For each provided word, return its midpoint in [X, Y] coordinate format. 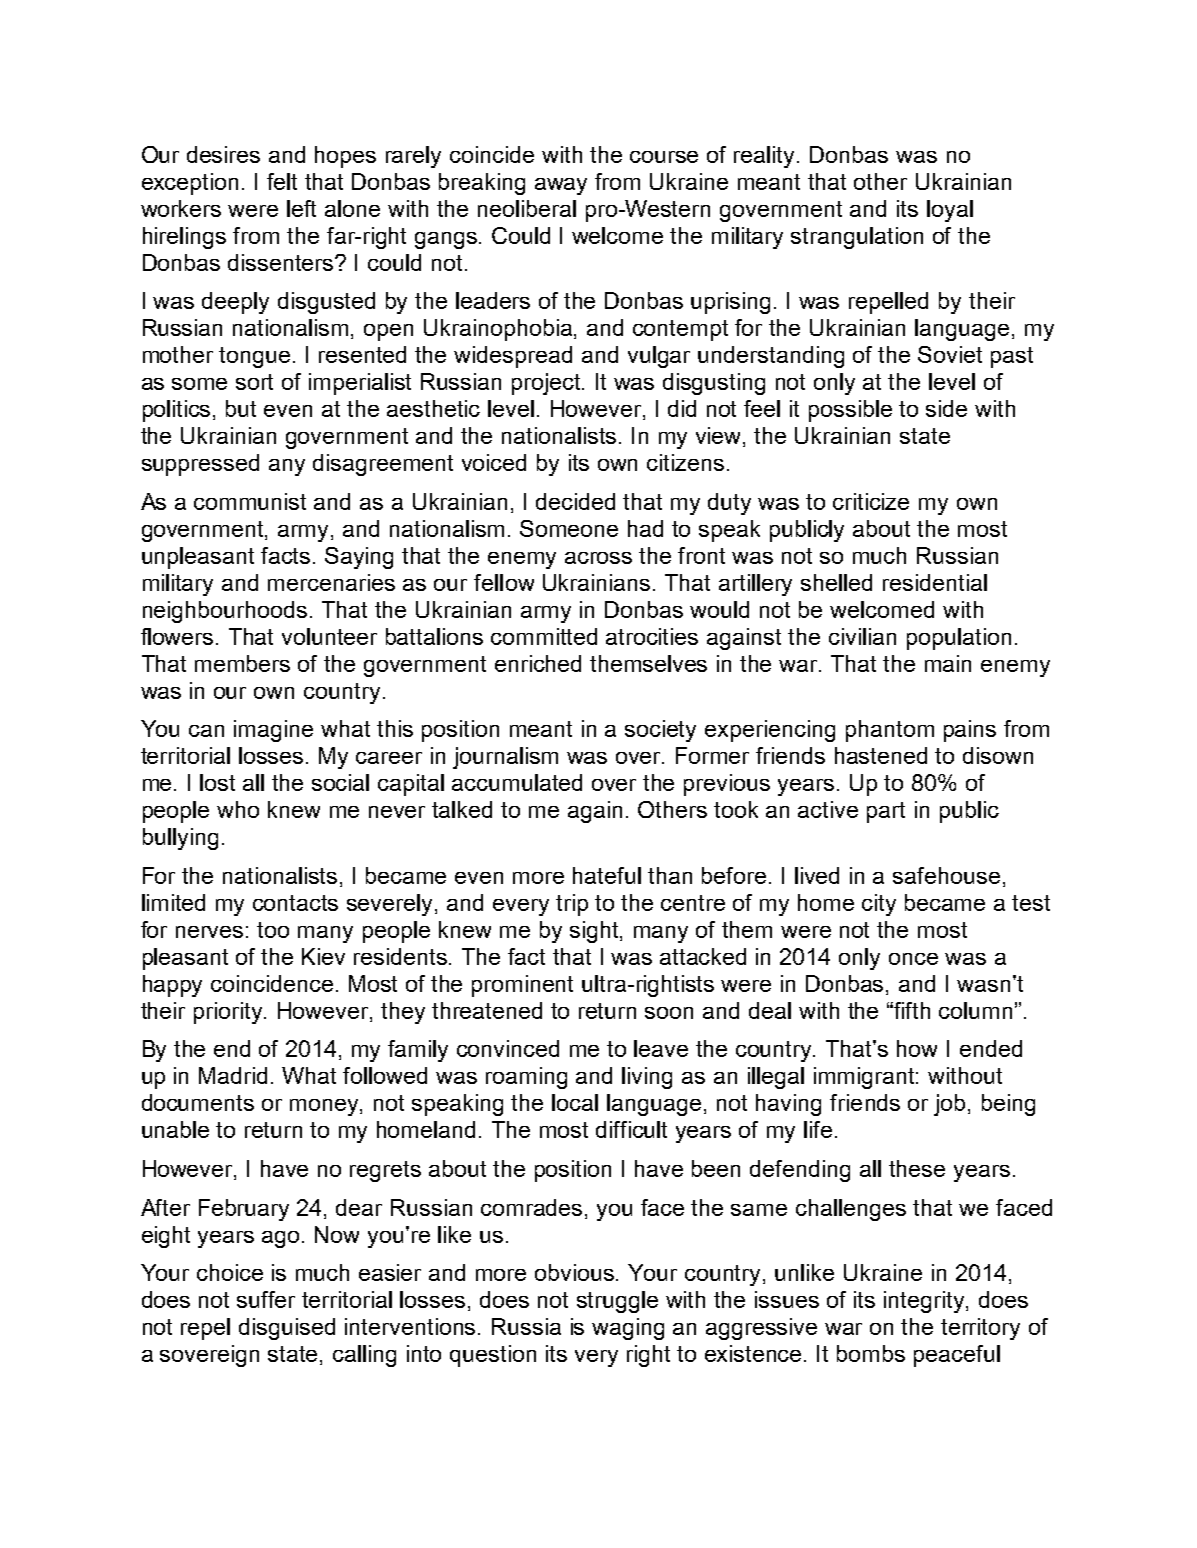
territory [980, 1329]
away [561, 186]
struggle [617, 1302]
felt [282, 181]
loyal [950, 211]
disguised [287, 1329]
